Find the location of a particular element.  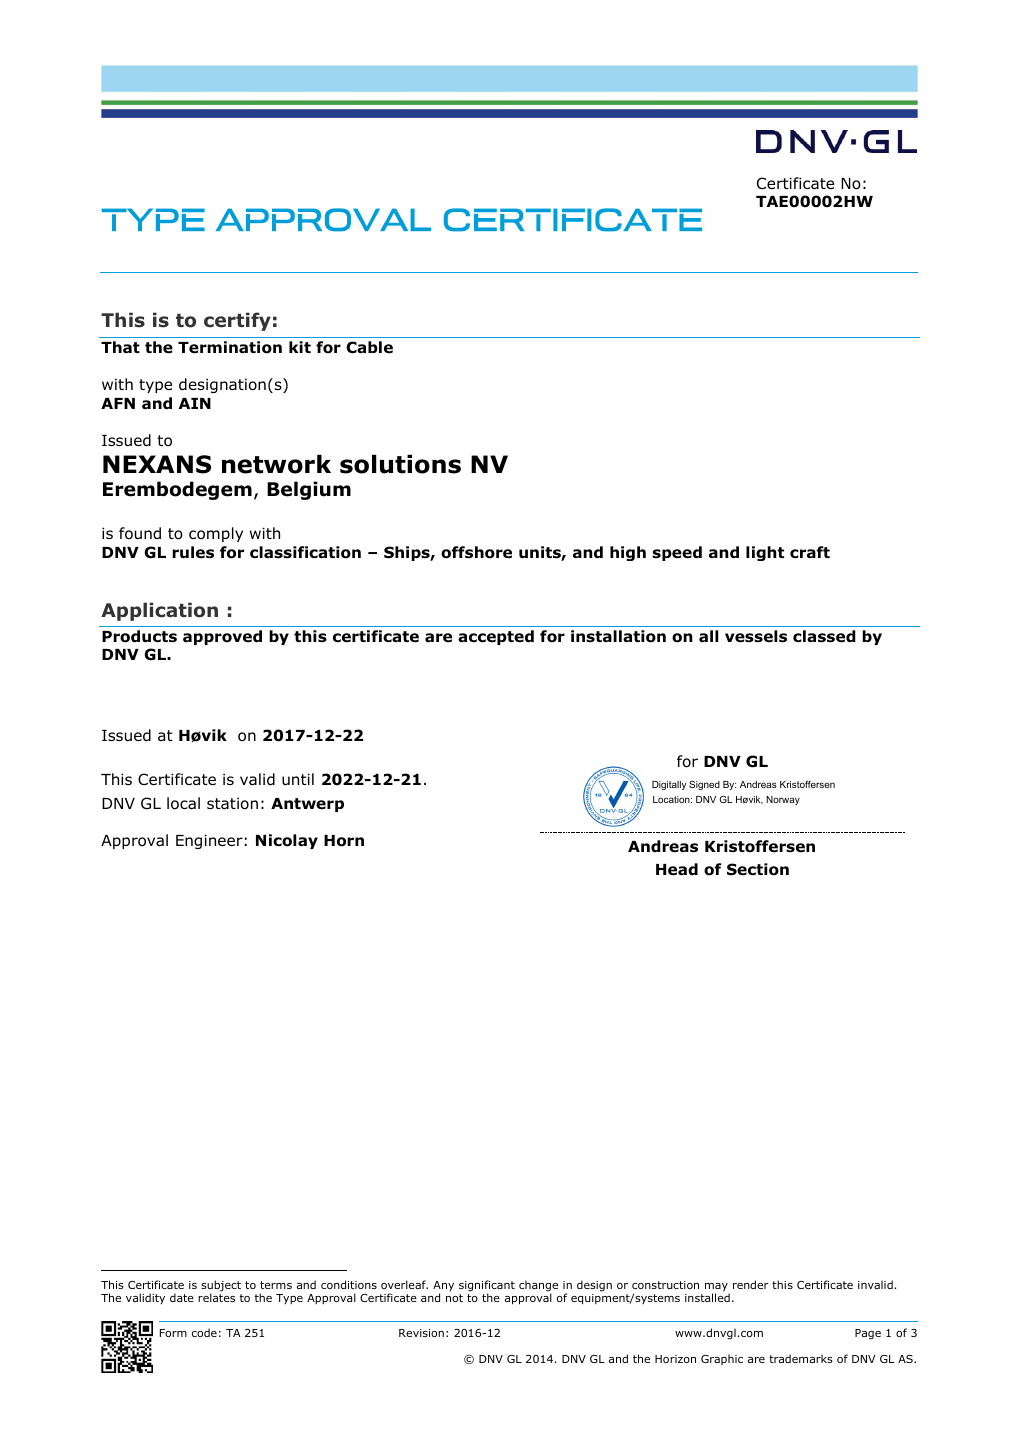

Termination is located at coordinates (230, 347).
